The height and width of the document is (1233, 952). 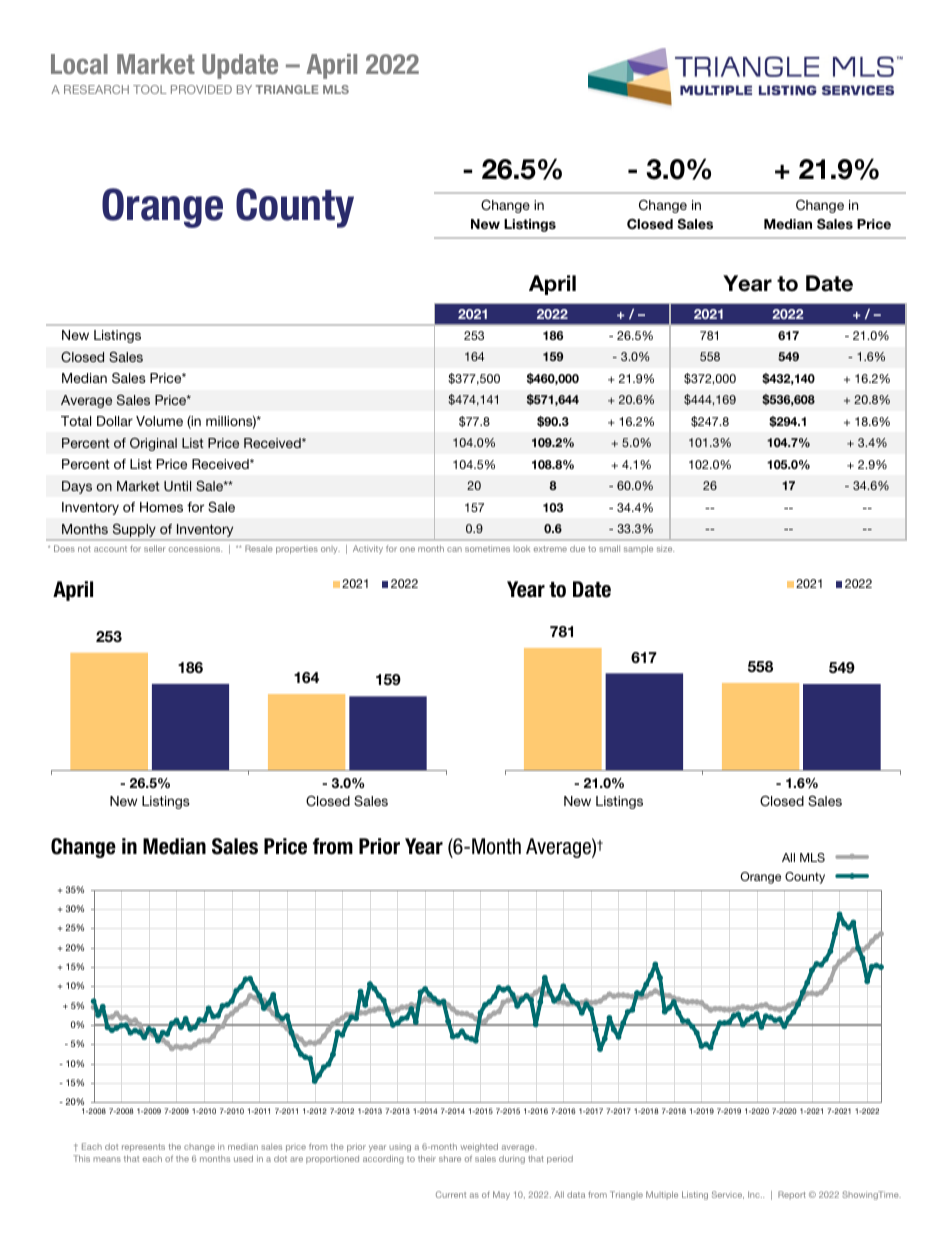 What do you see at coordinates (150, 89) in the document?
I see `TOOL` at bounding box center [150, 89].
